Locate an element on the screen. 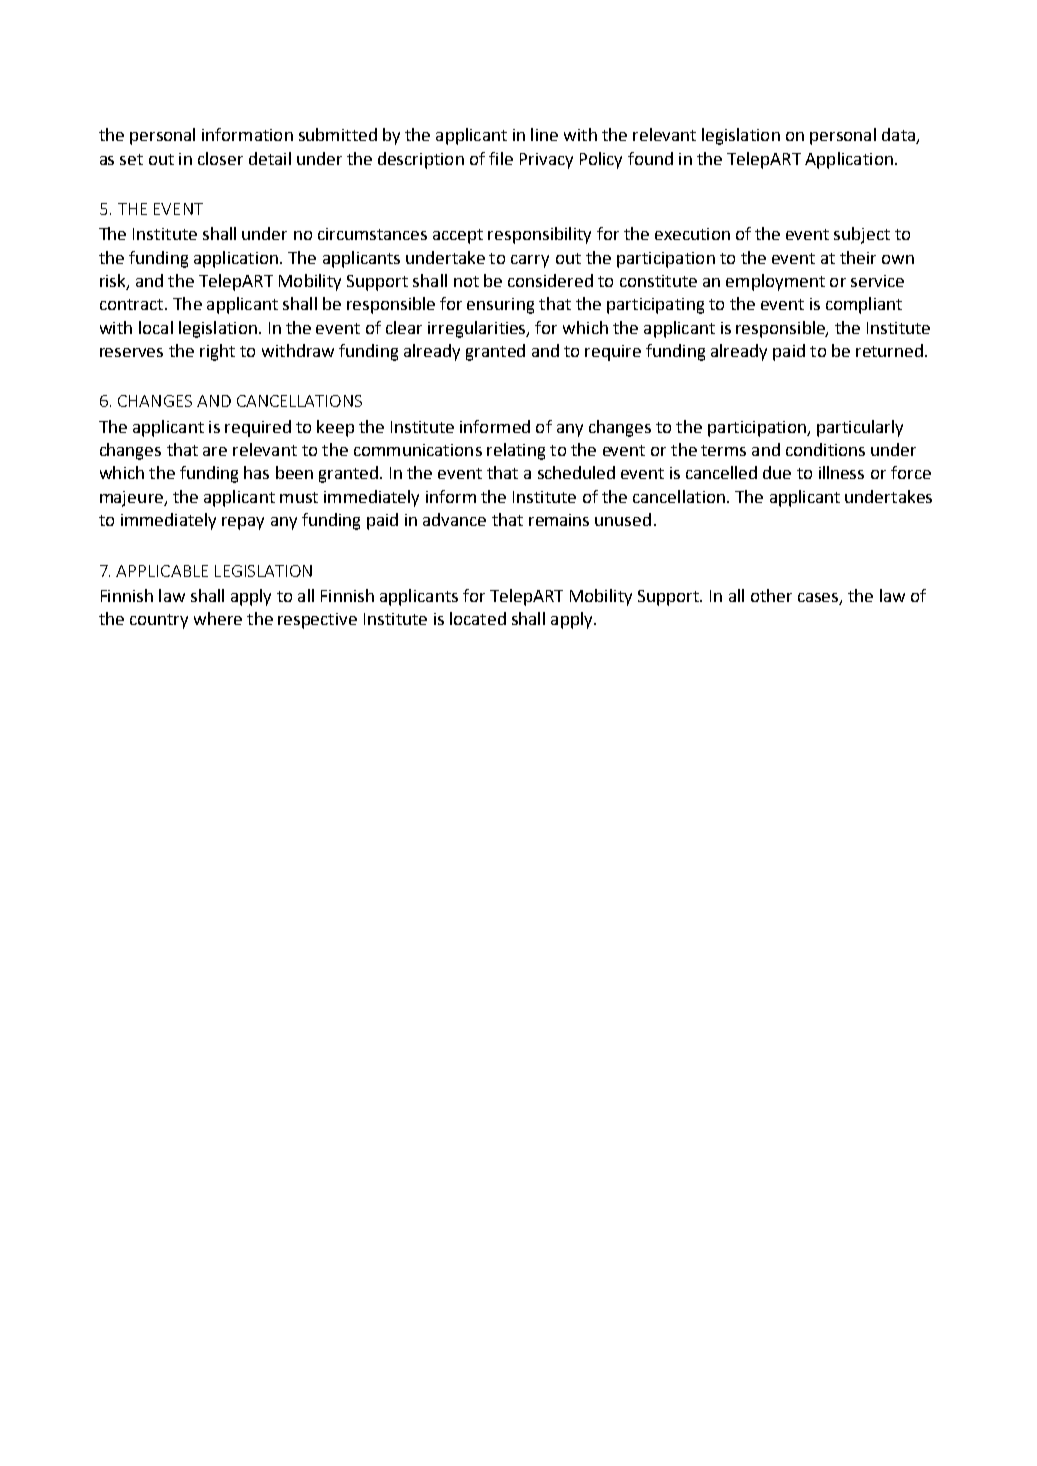  closer is located at coordinates (220, 158).
